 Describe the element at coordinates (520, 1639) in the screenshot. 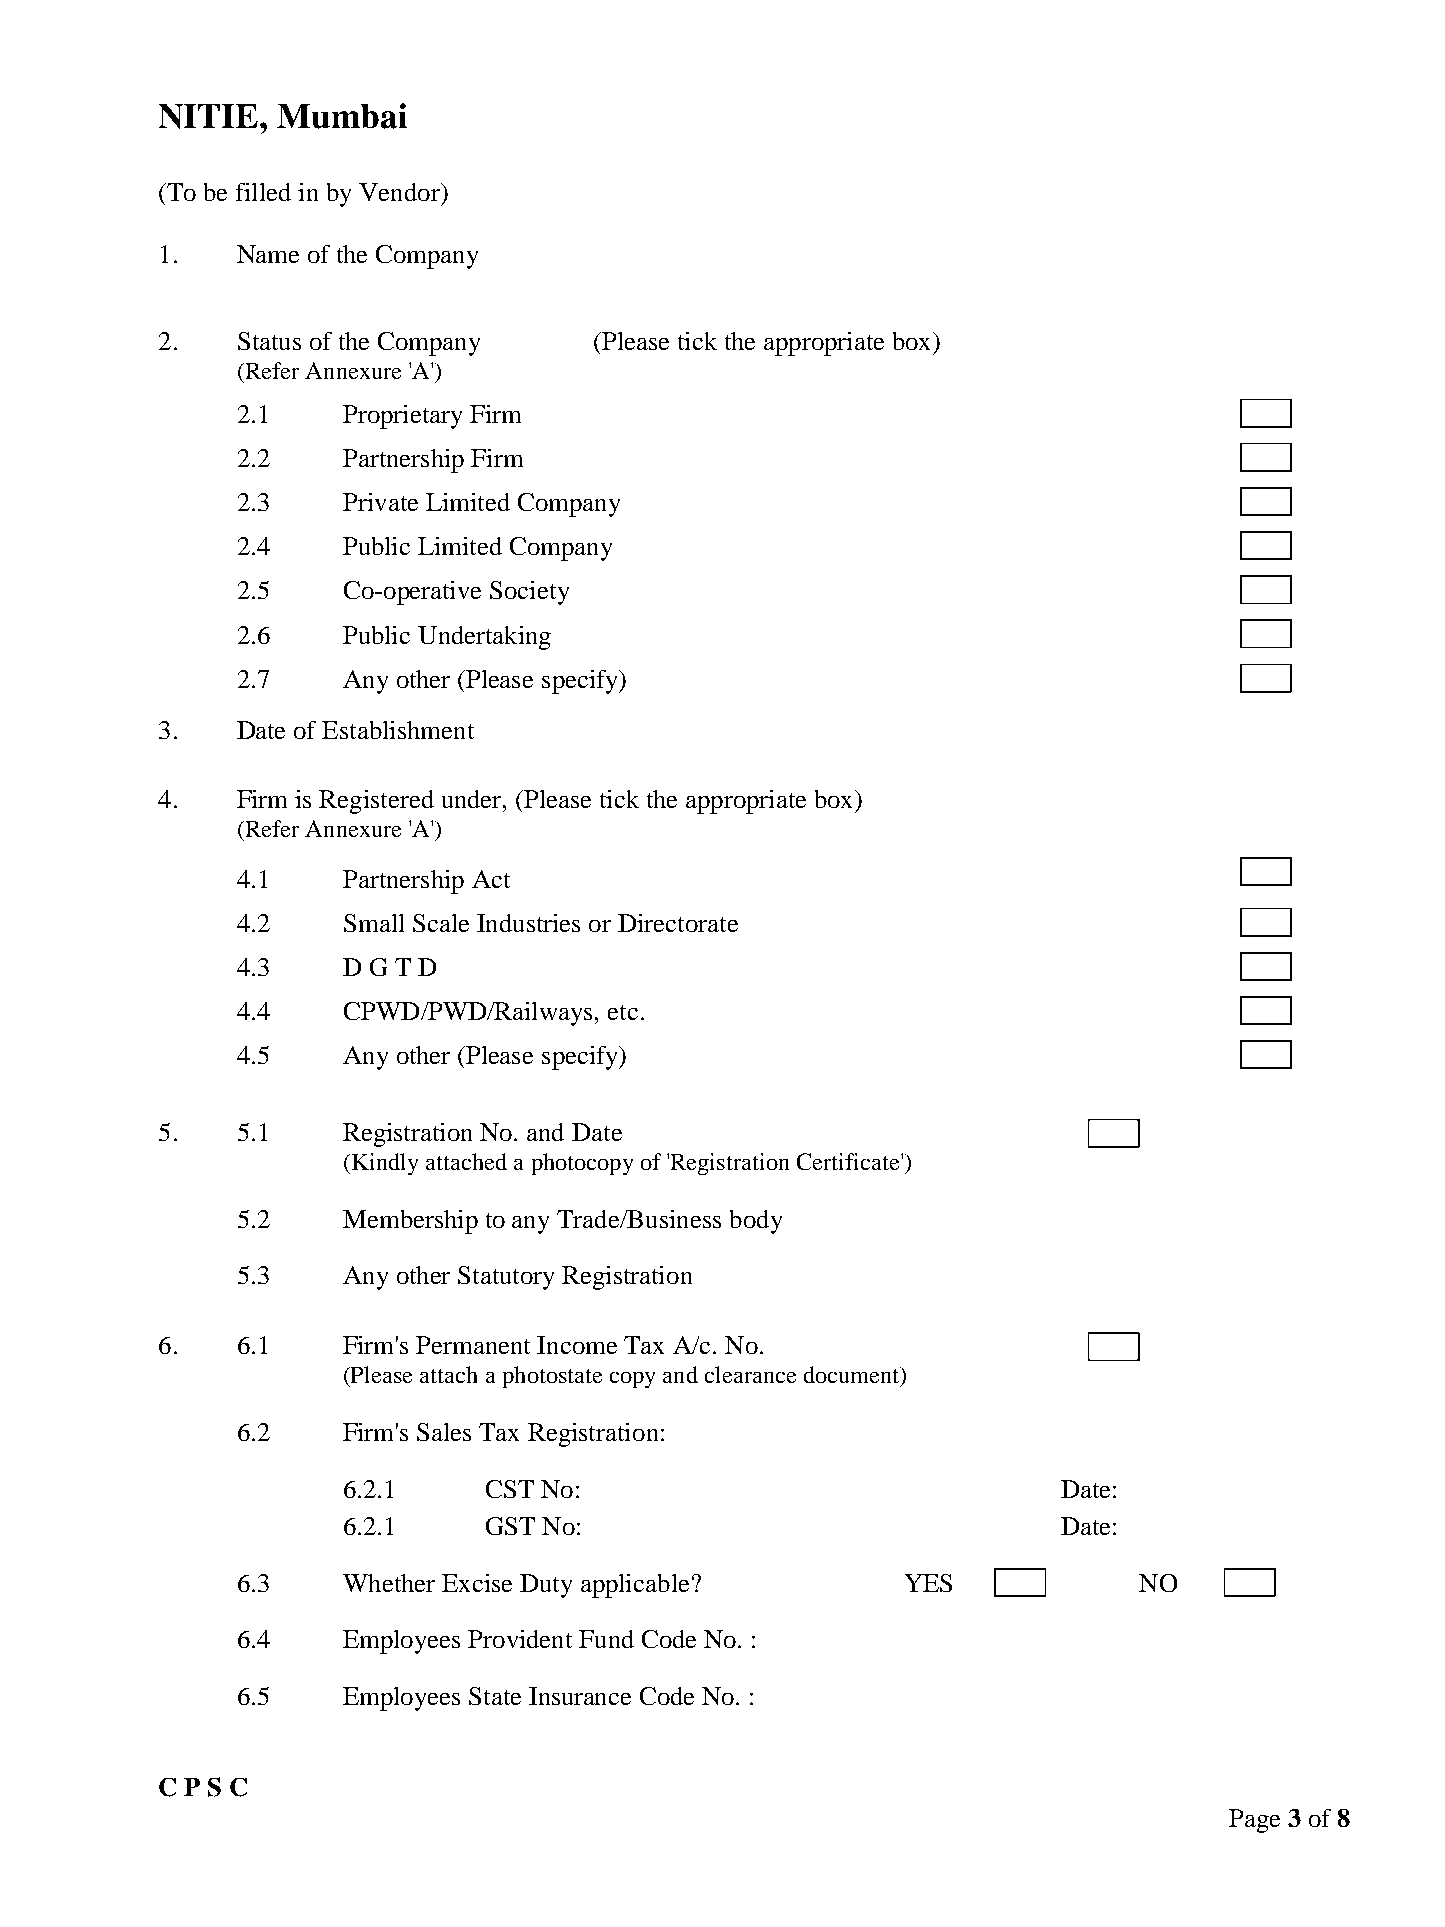

I see `Provident` at that location.
